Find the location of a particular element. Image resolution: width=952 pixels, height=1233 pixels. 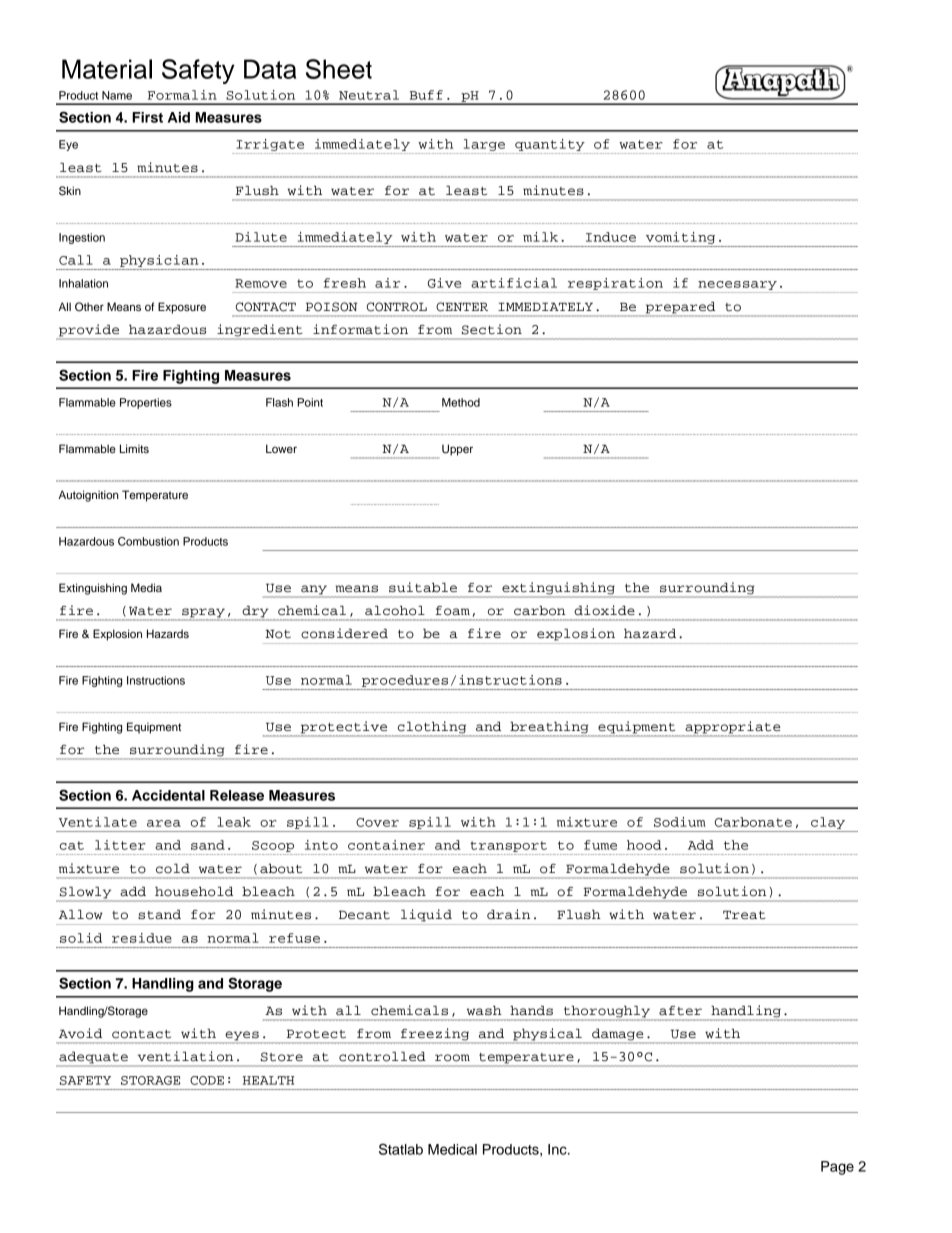

CODE is located at coordinates (207, 1080).
